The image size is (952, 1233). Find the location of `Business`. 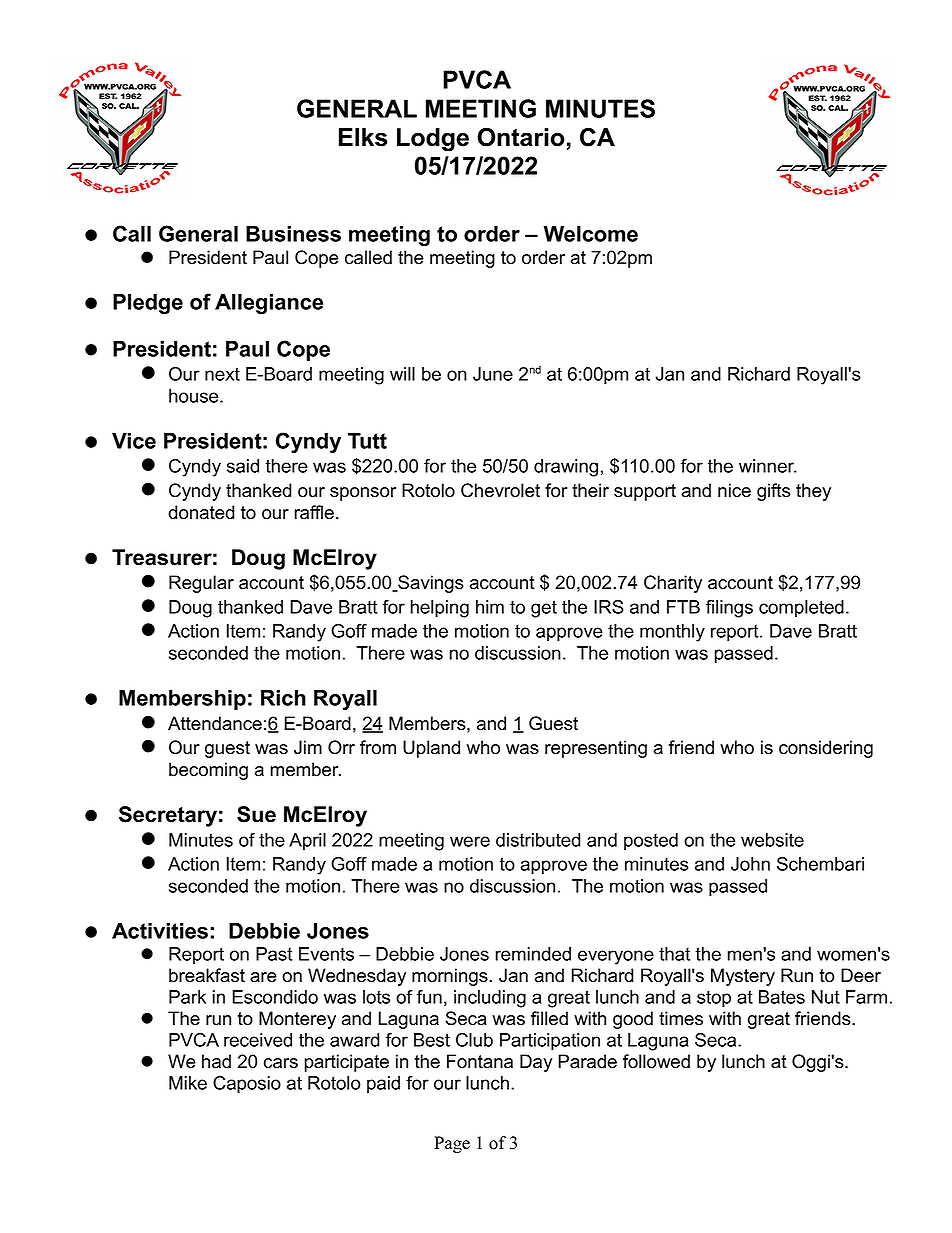

Business is located at coordinates (293, 234).
